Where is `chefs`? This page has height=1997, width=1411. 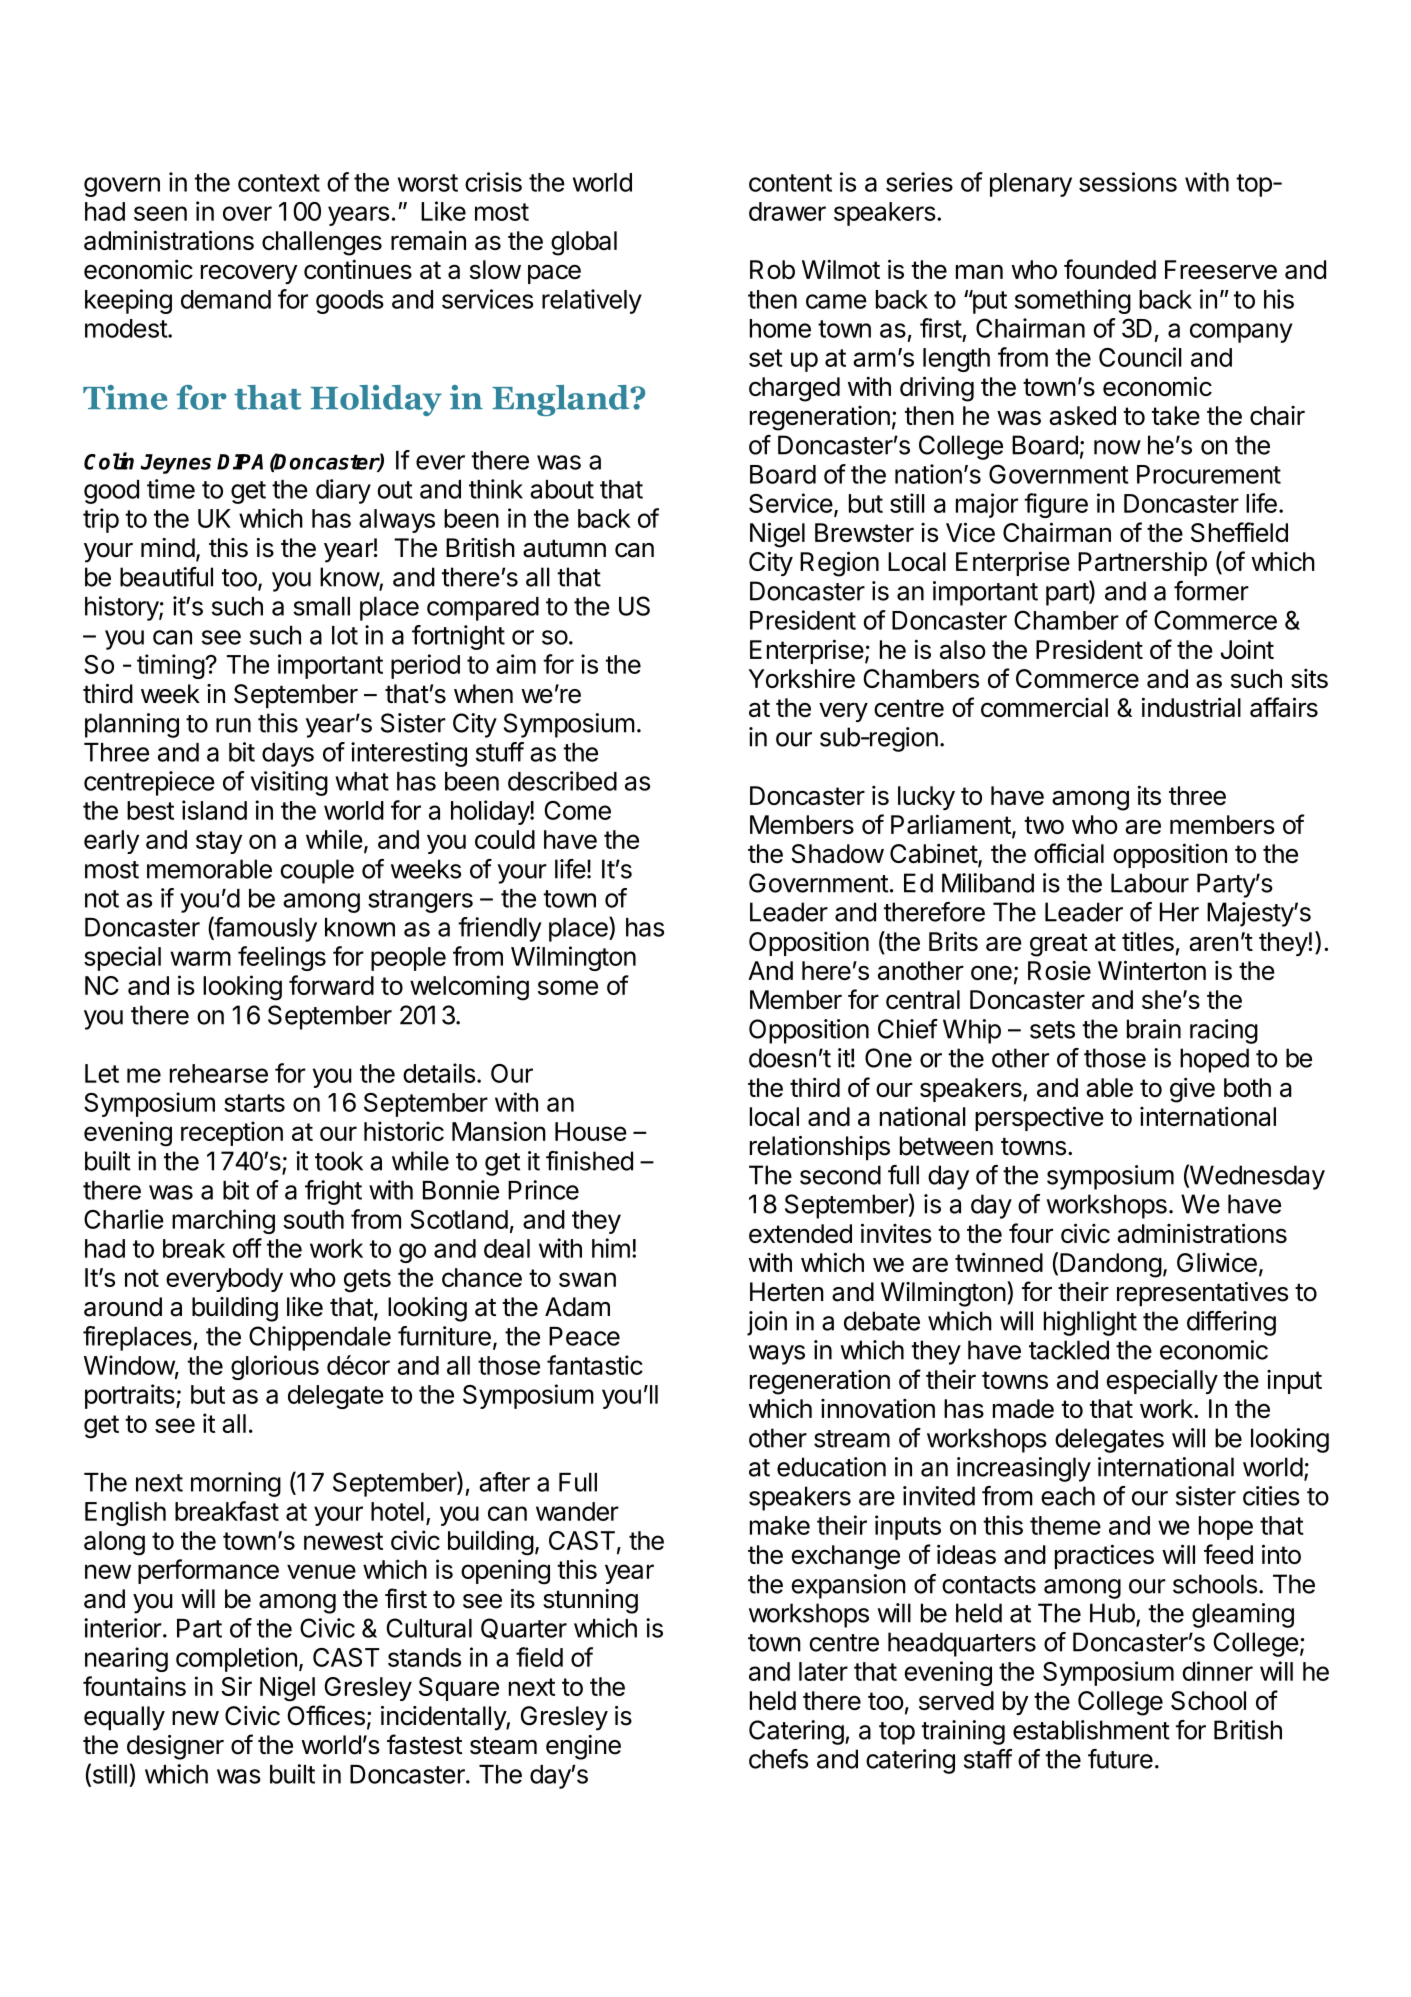
chefs is located at coordinates (778, 1759).
